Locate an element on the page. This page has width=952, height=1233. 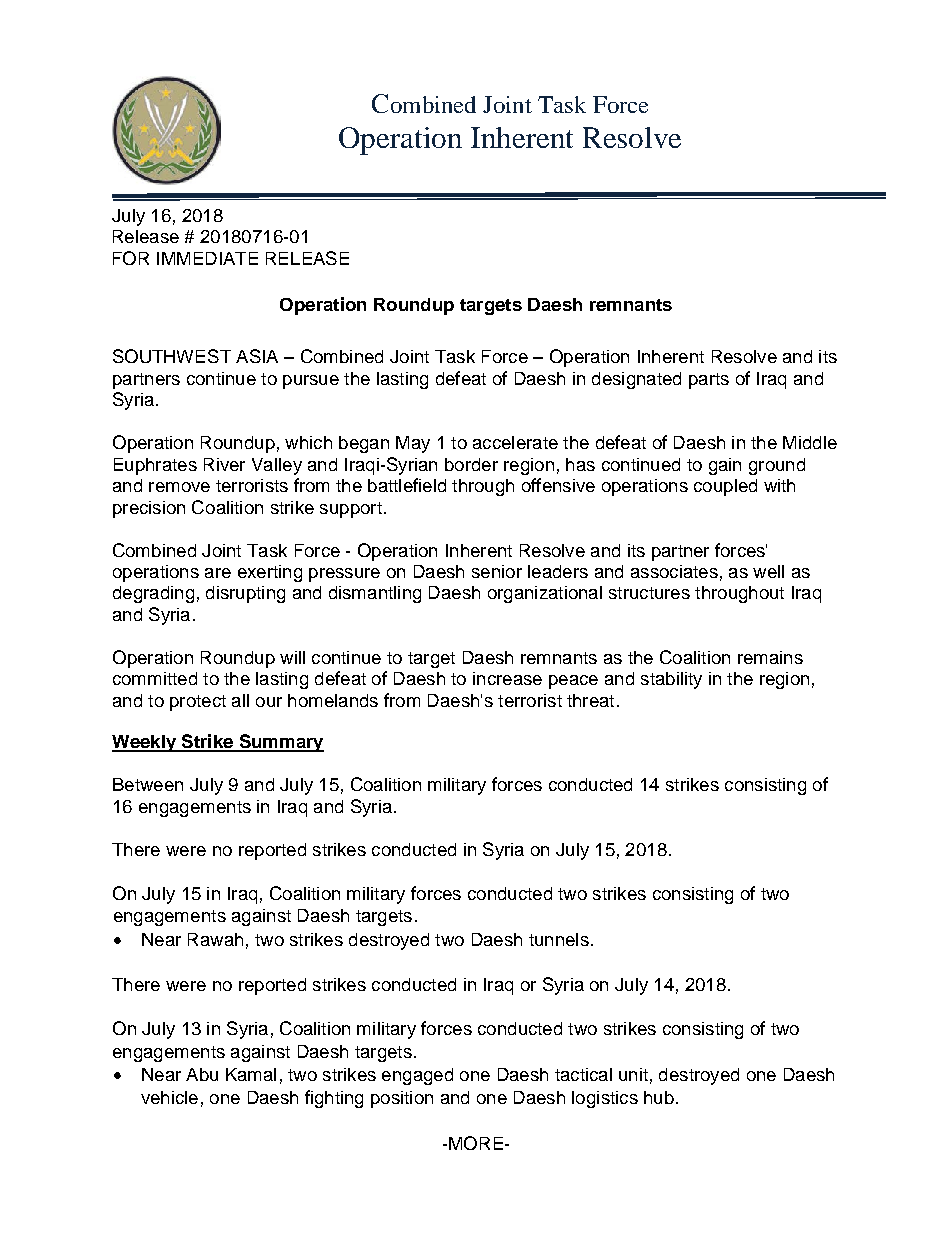
parts is located at coordinates (709, 381).
